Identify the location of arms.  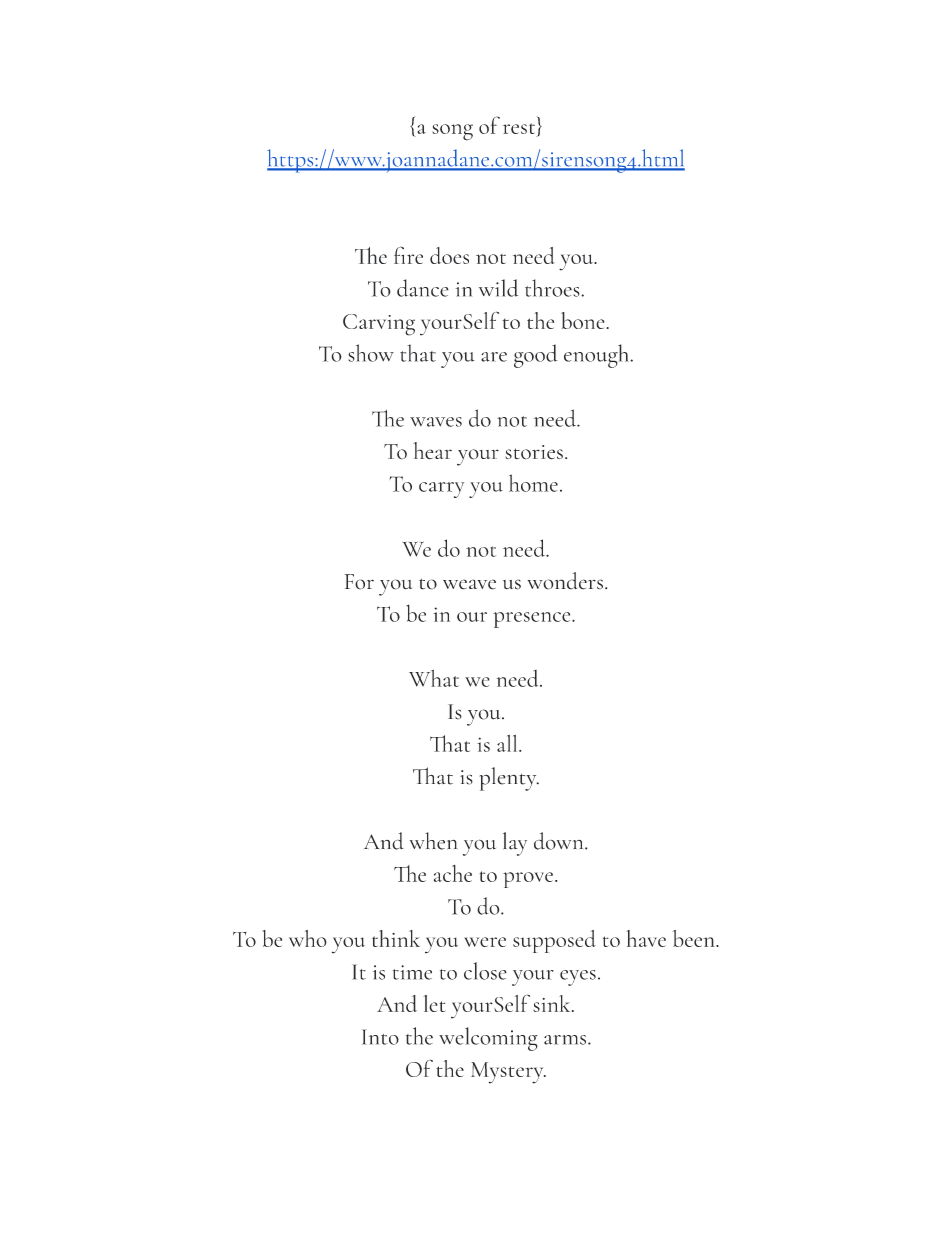
(565, 1040).
